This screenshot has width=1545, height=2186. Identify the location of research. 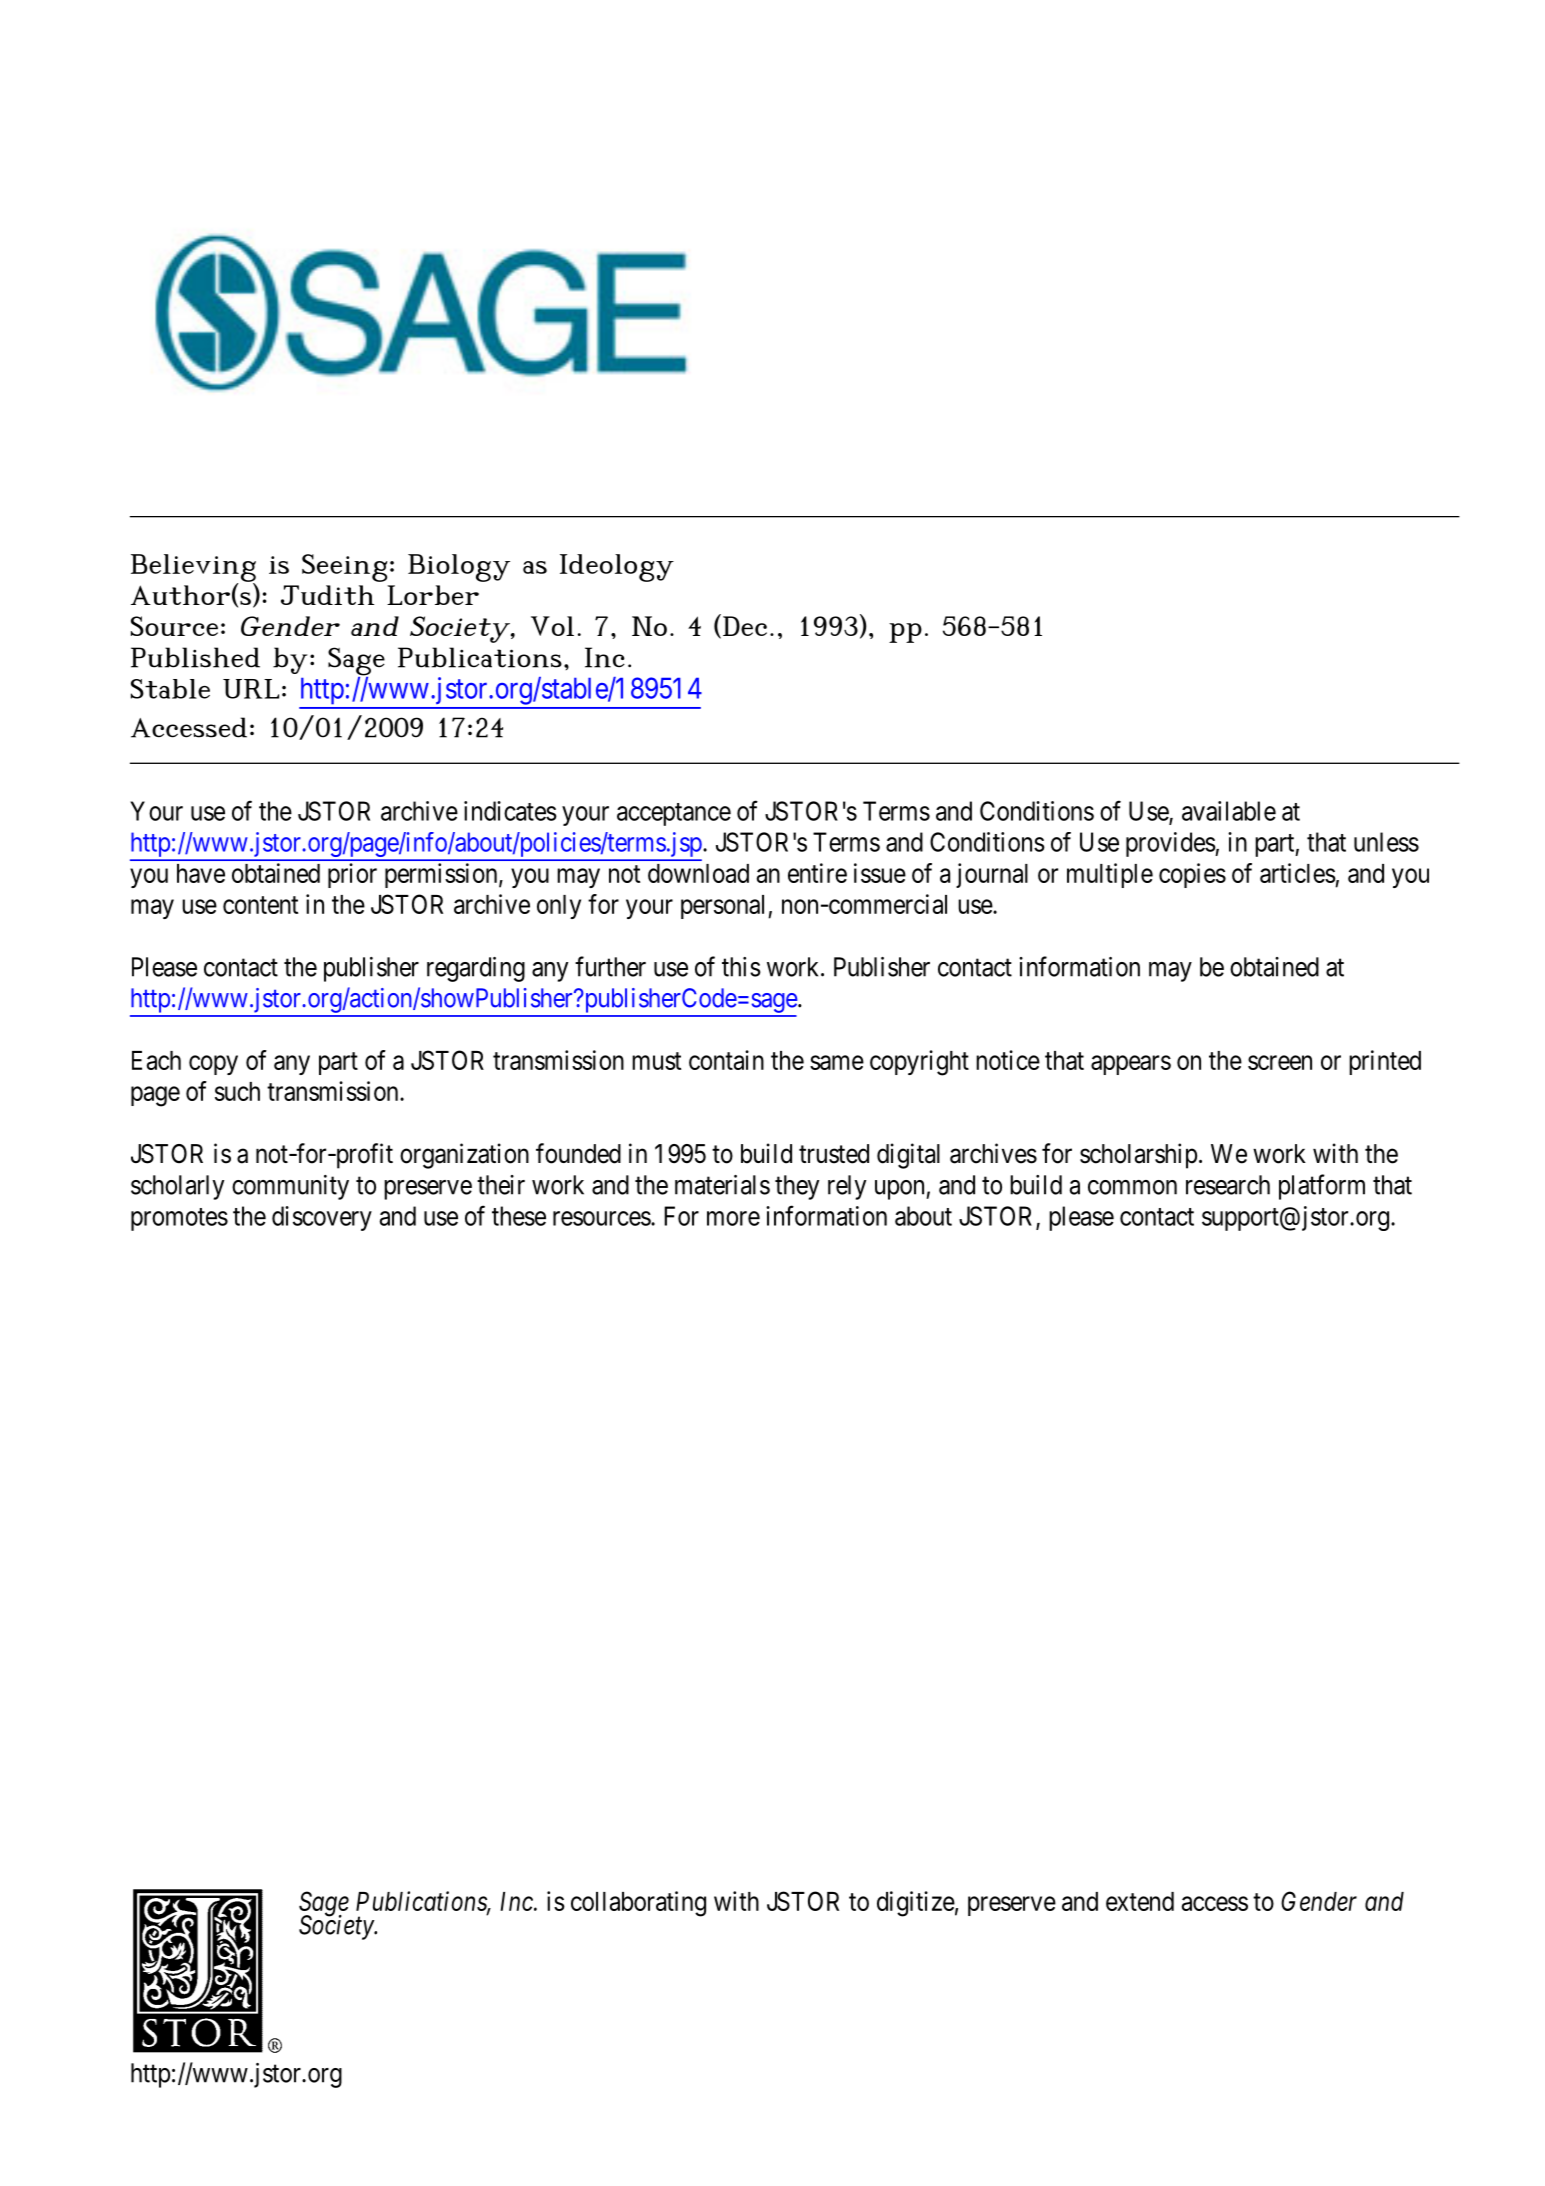
(1228, 1185).
